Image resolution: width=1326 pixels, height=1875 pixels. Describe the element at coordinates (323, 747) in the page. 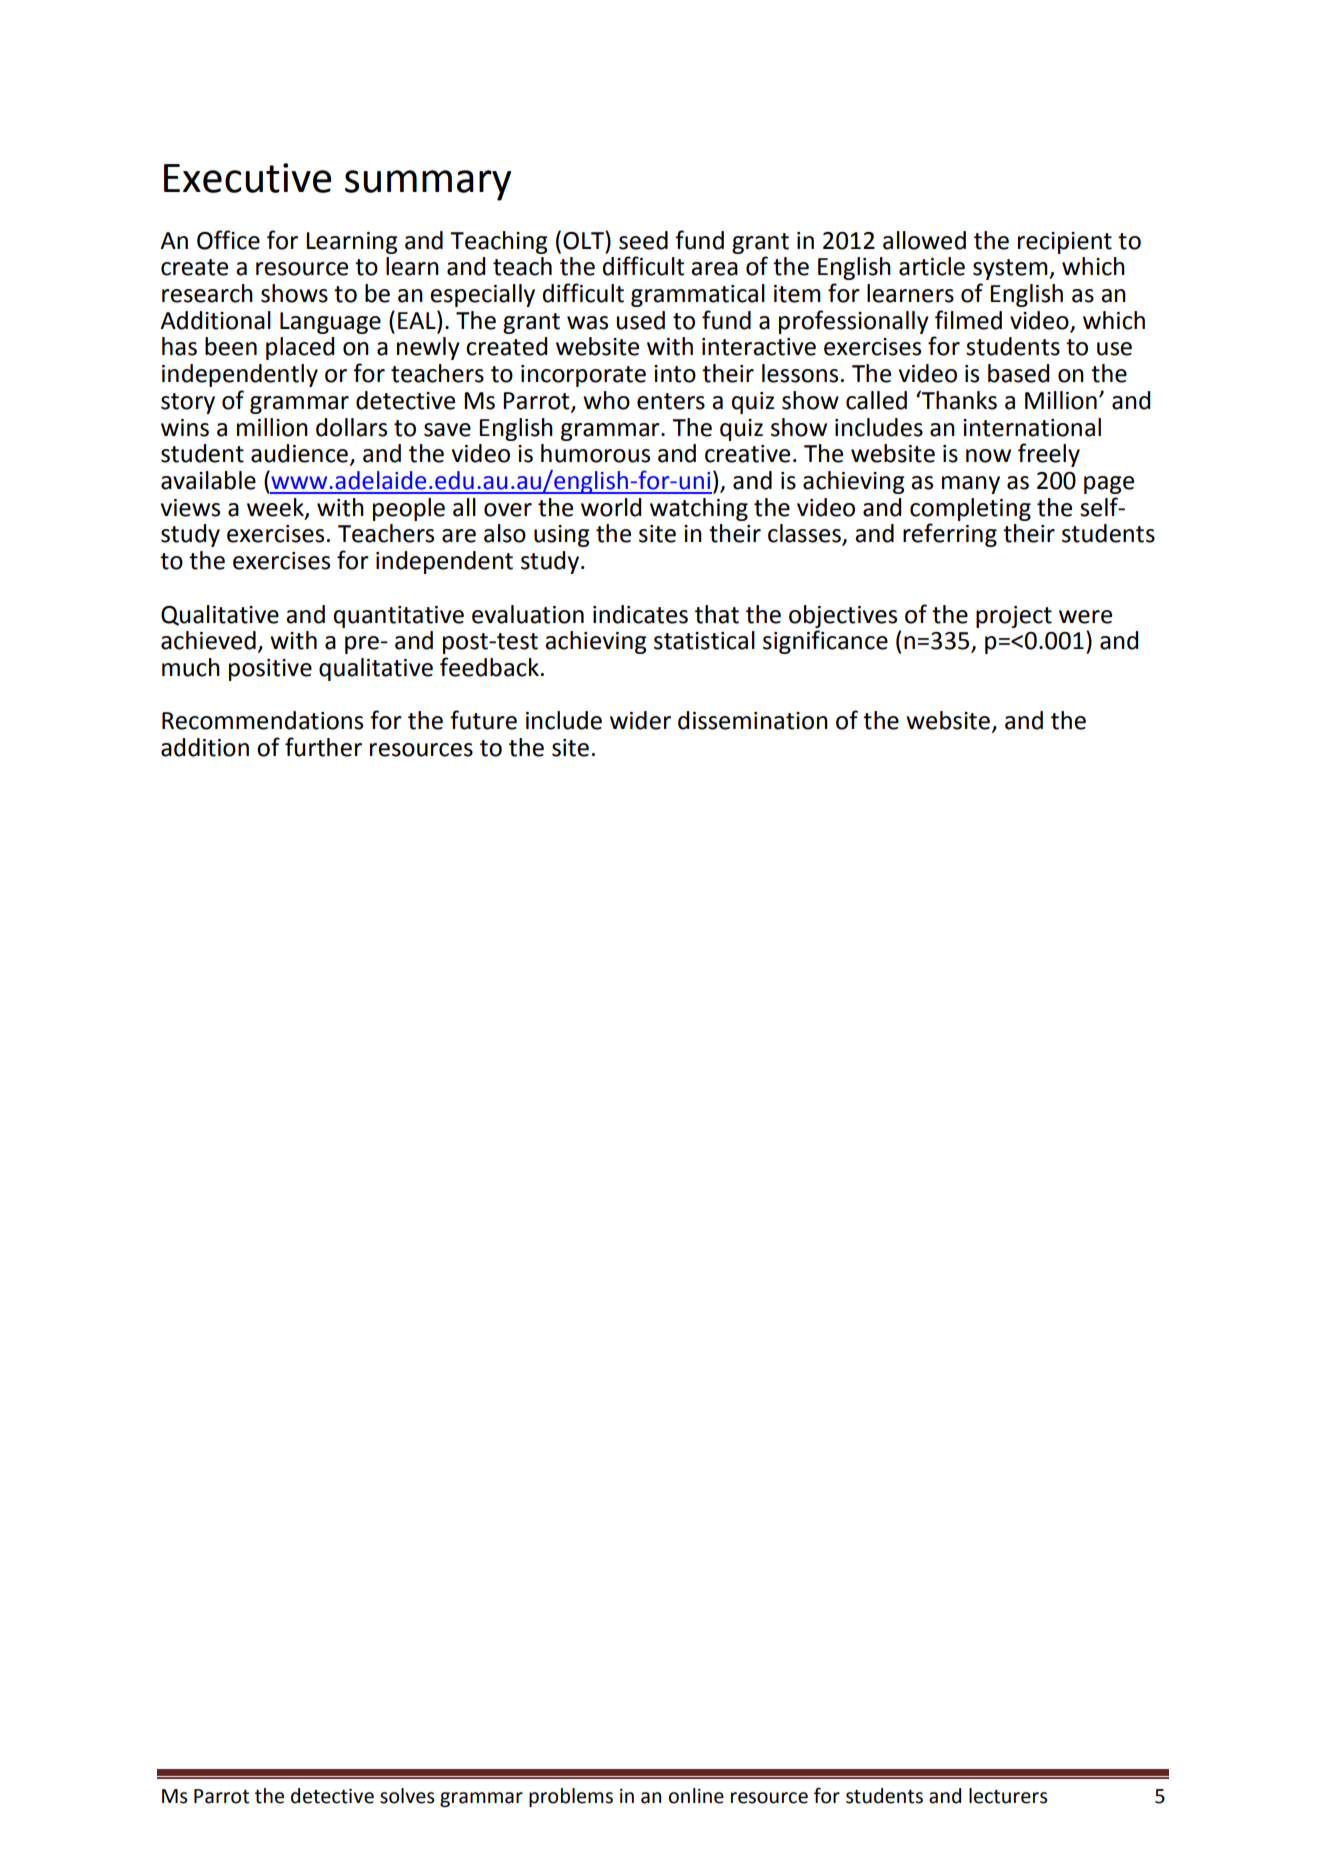

I see `further` at that location.
